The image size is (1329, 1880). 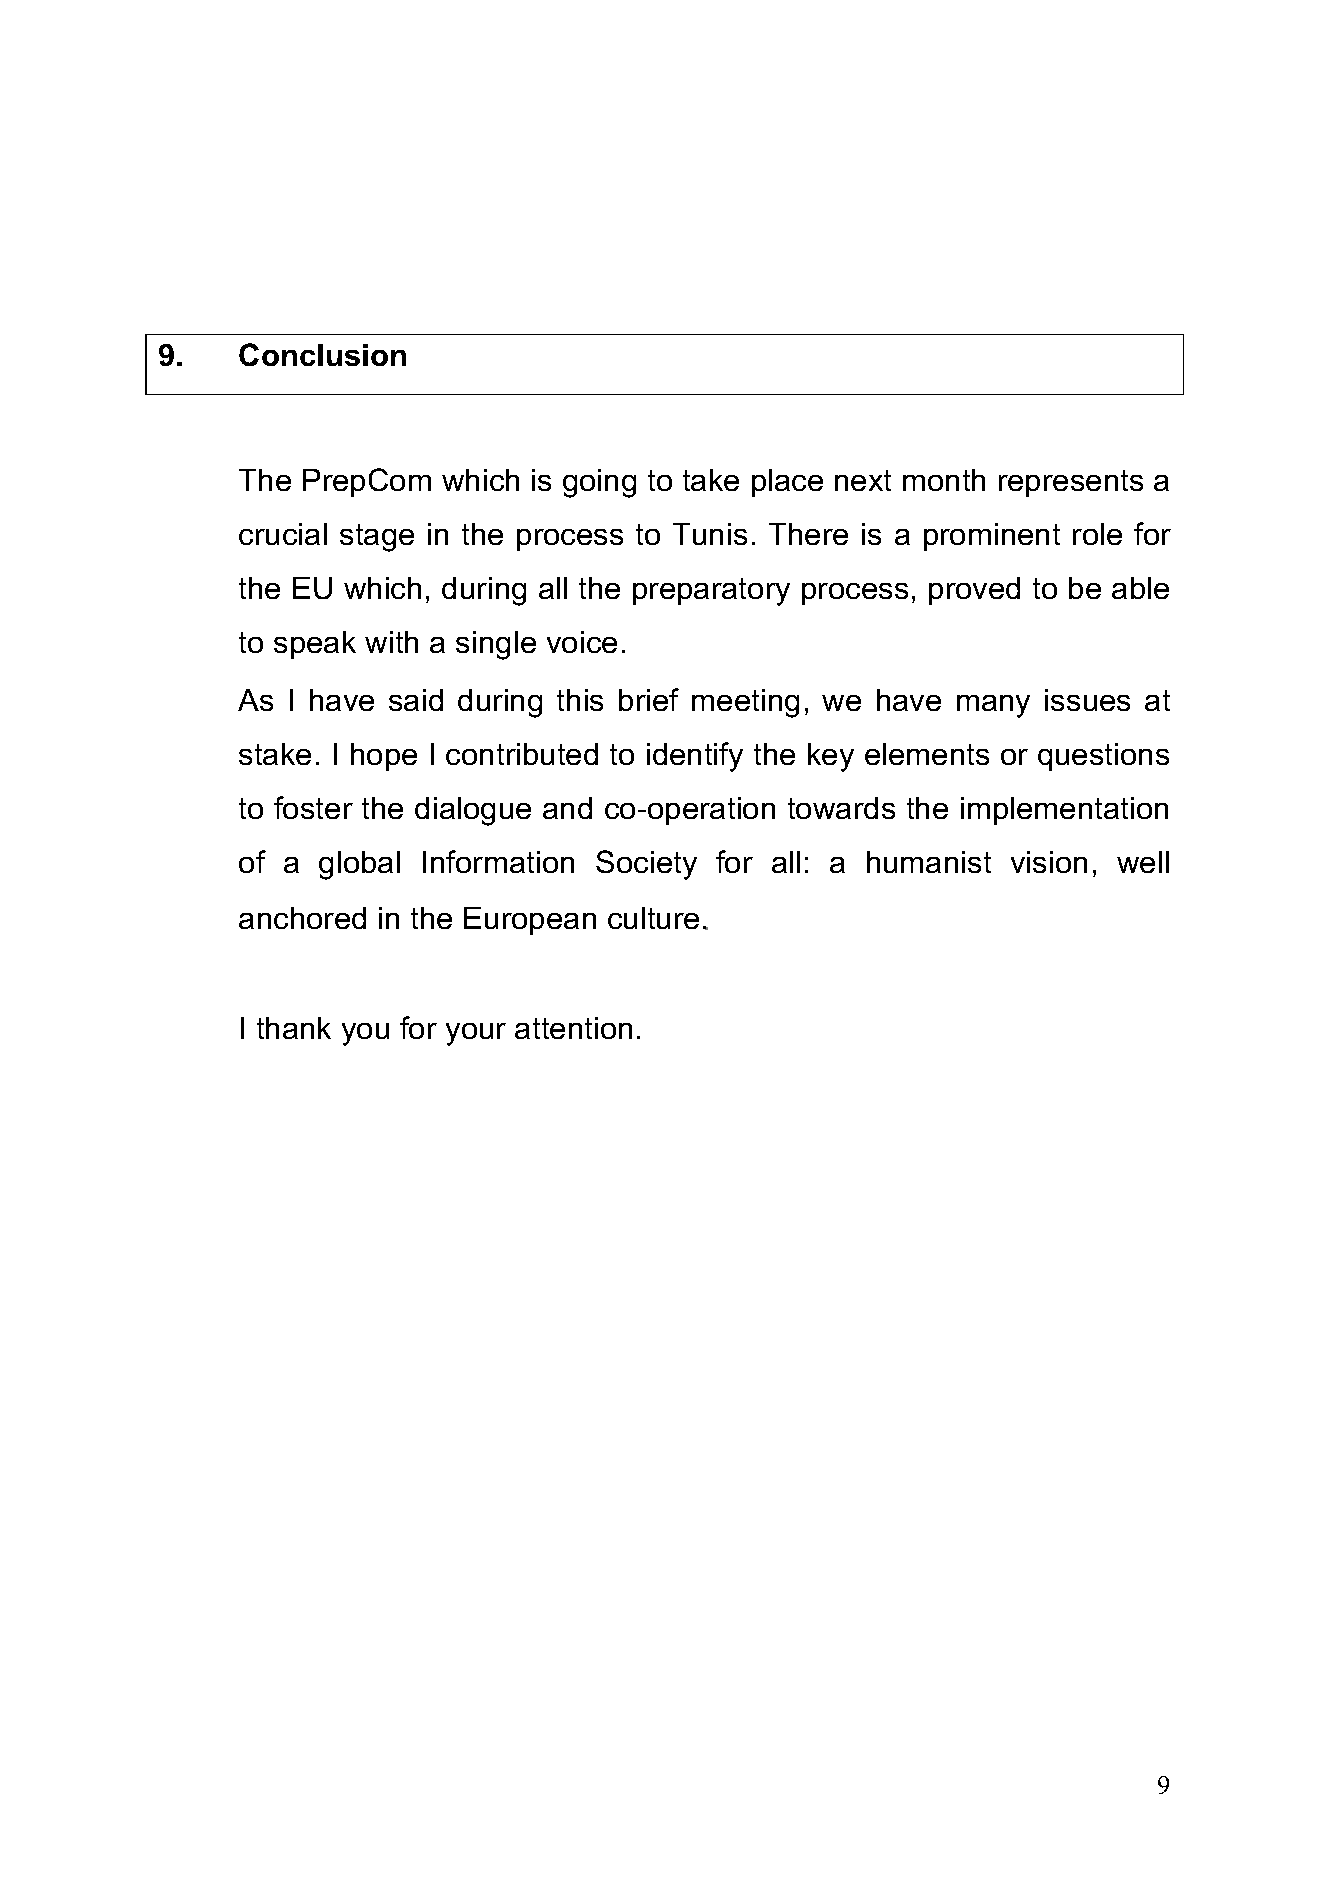 What do you see at coordinates (745, 703) in the document?
I see `meeting` at bounding box center [745, 703].
